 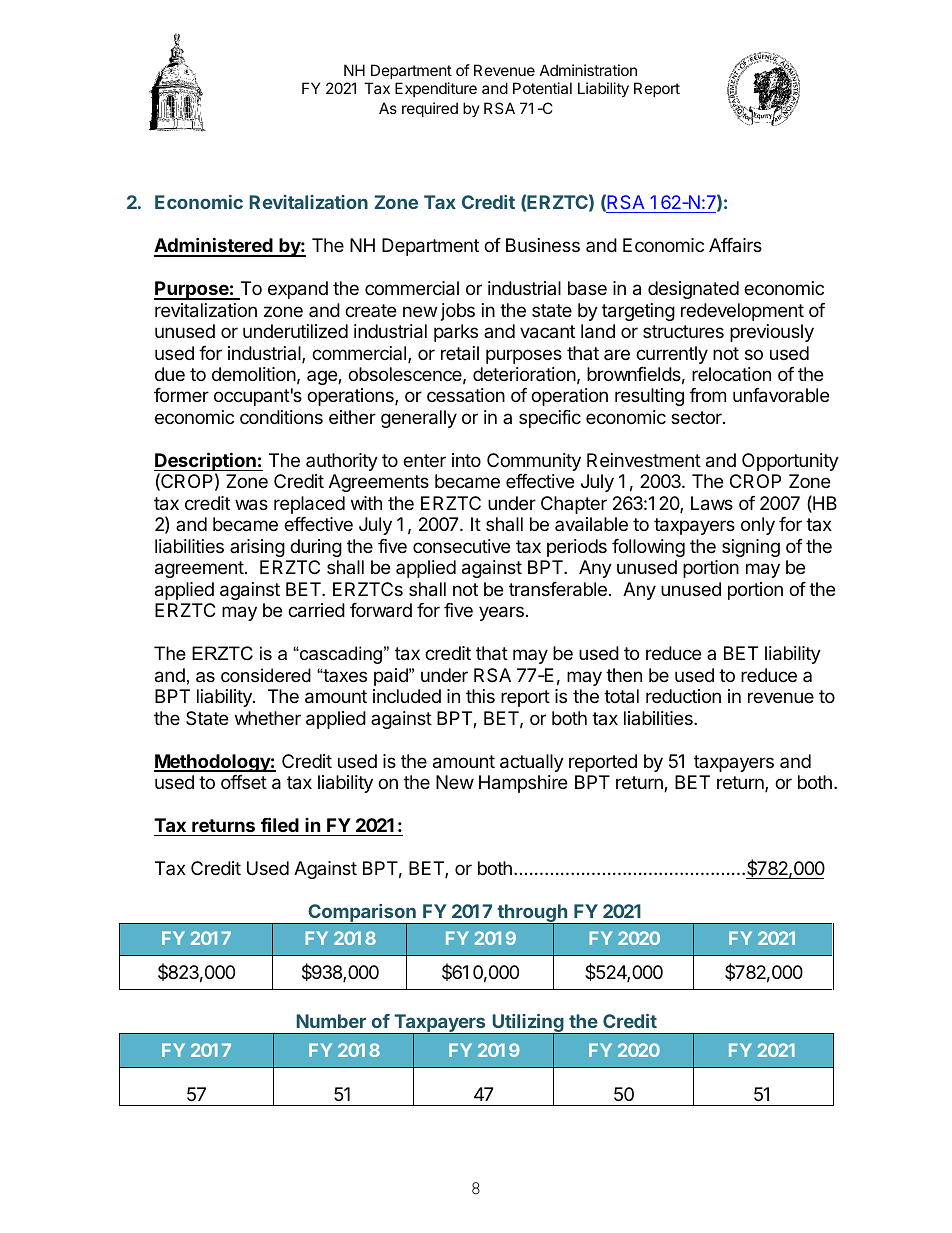 What do you see at coordinates (458, 312) in the screenshot?
I see `jobs` at bounding box center [458, 312].
